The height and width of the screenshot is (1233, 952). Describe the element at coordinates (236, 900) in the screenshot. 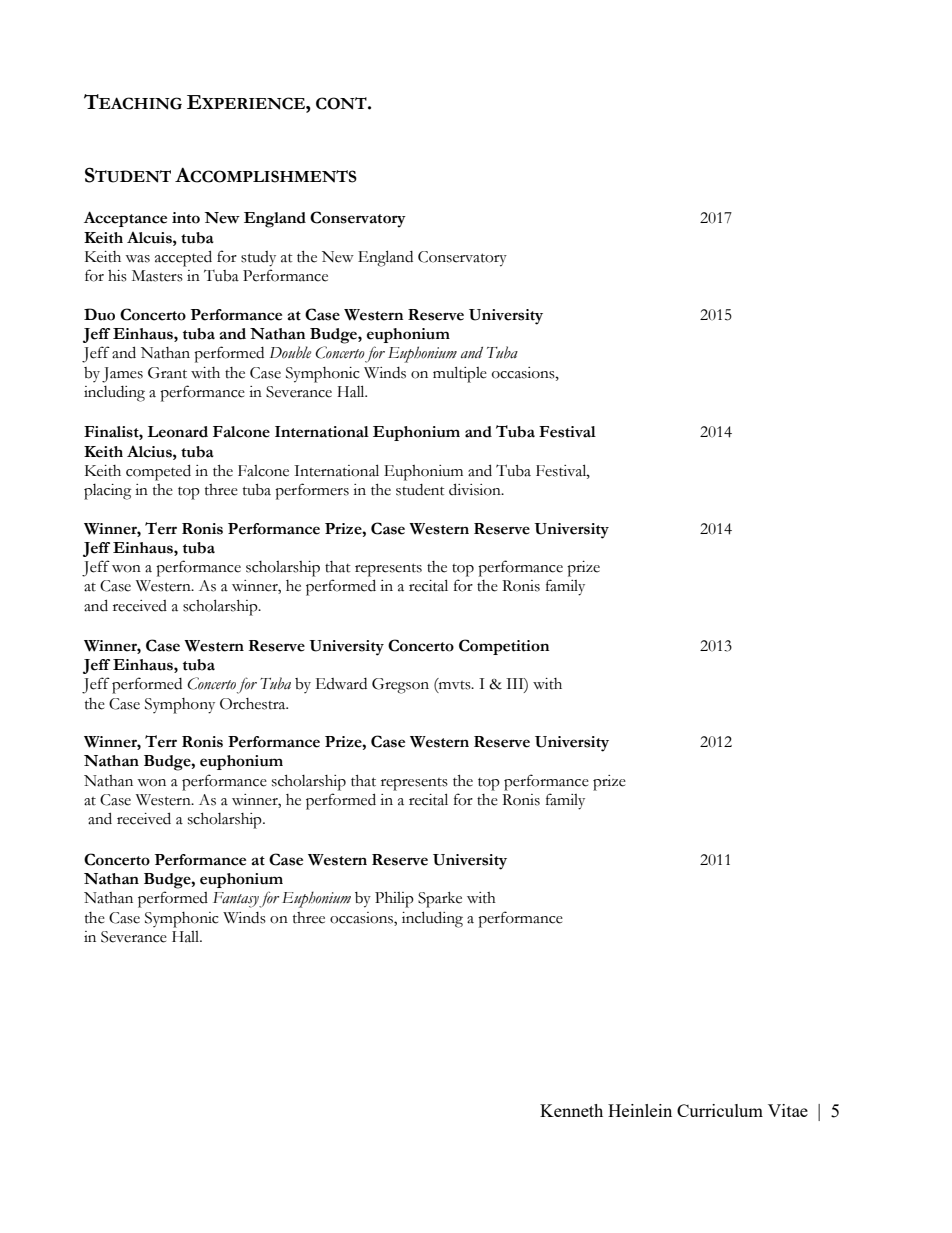

I see `Fantasy` at that location.
